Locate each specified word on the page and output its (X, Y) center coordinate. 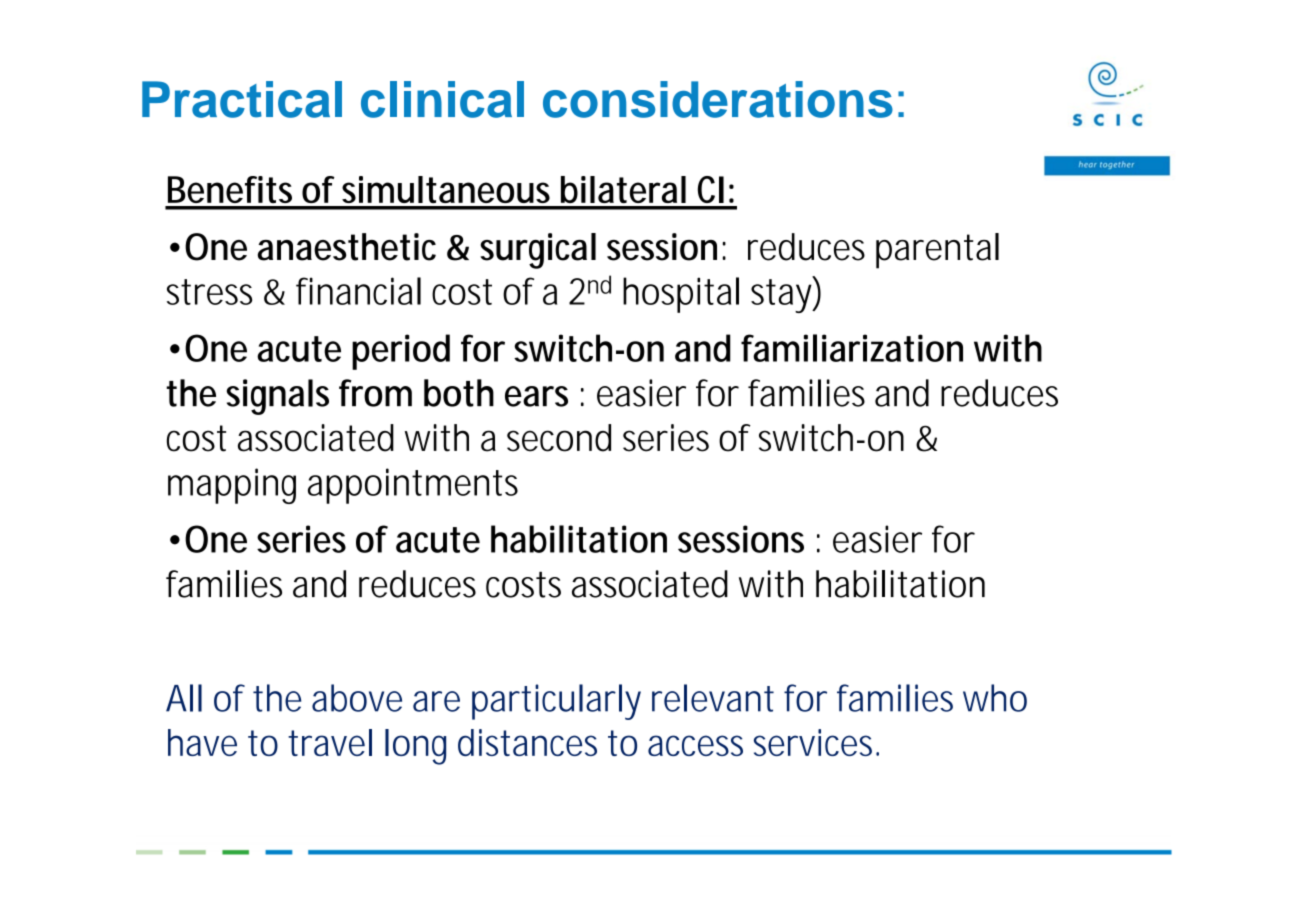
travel (330, 742)
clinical (442, 99)
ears (536, 396)
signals (278, 397)
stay (781, 296)
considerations (718, 99)
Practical (242, 99)
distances (527, 742)
